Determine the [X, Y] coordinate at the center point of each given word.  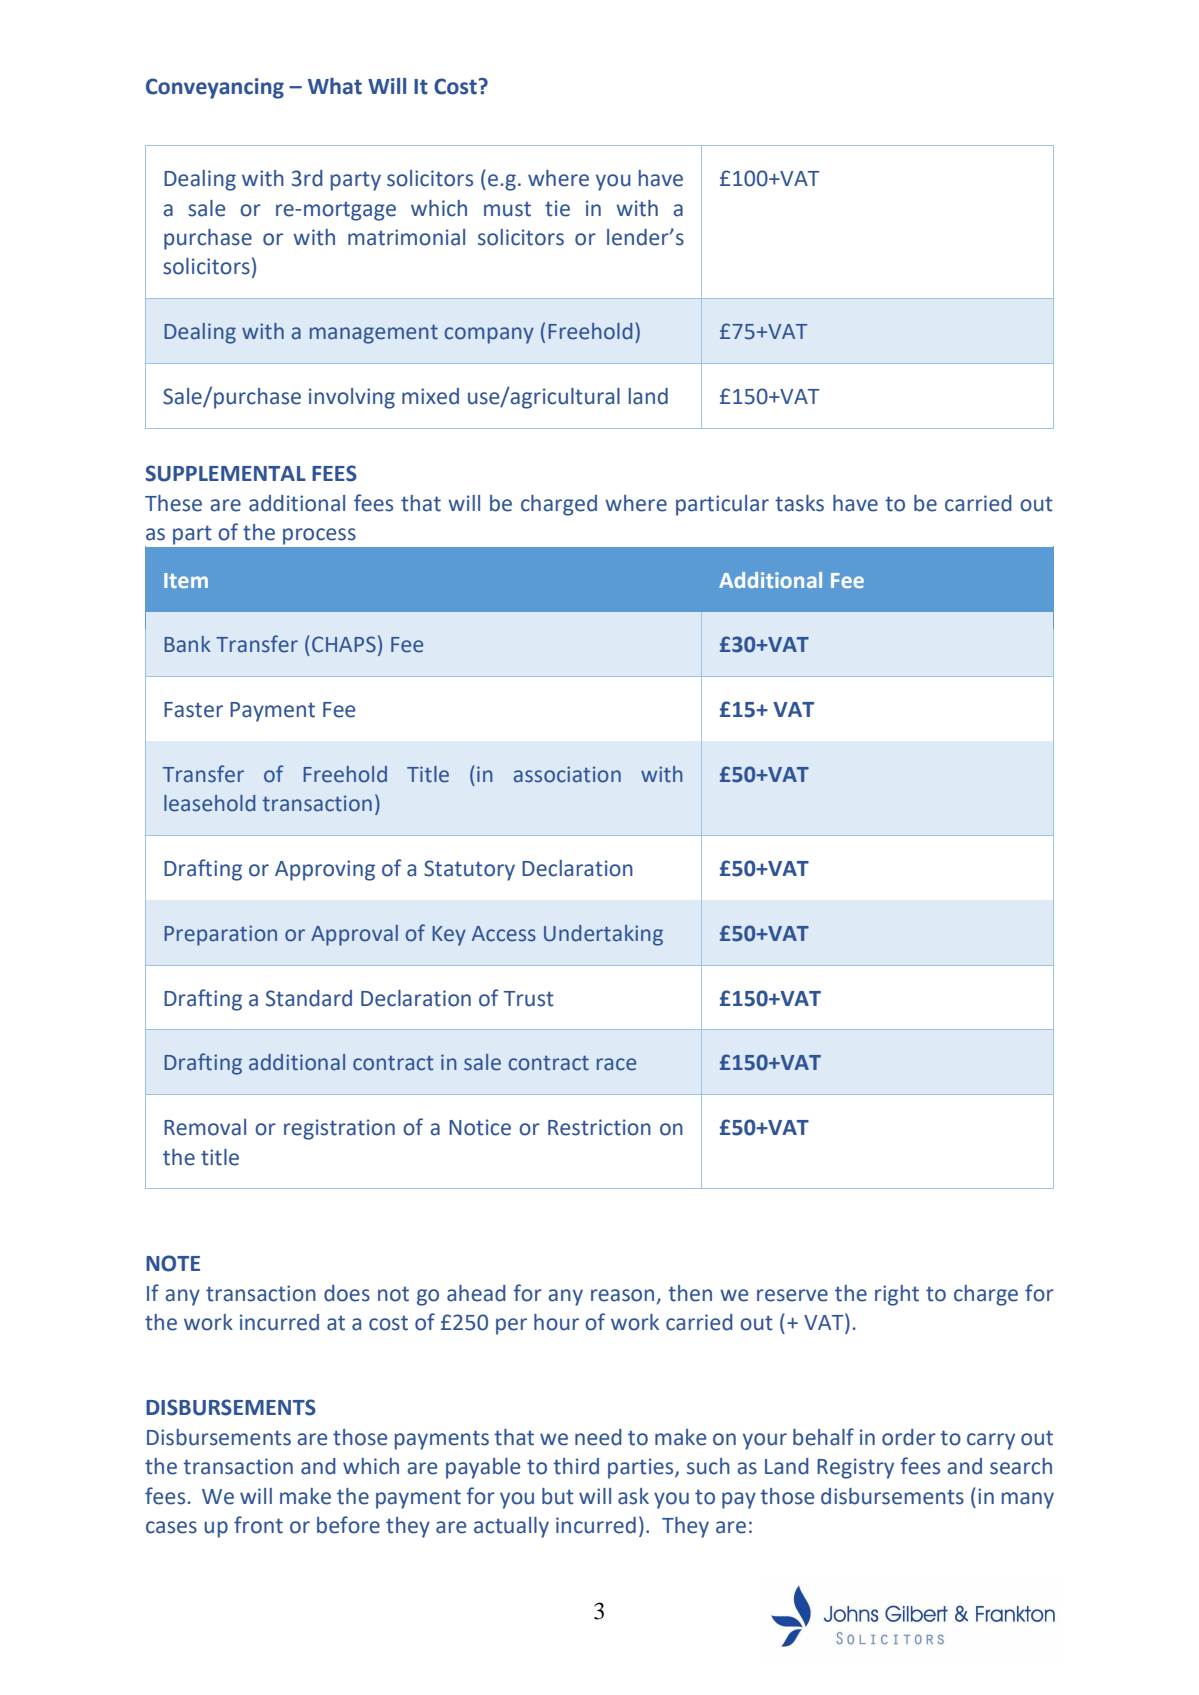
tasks [799, 503]
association [567, 774]
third [576, 1466]
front [258, 1525]
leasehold [209, 803]
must [507, 209]
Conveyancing [215, 88]
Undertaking [603, 935]
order [909, 1437]
